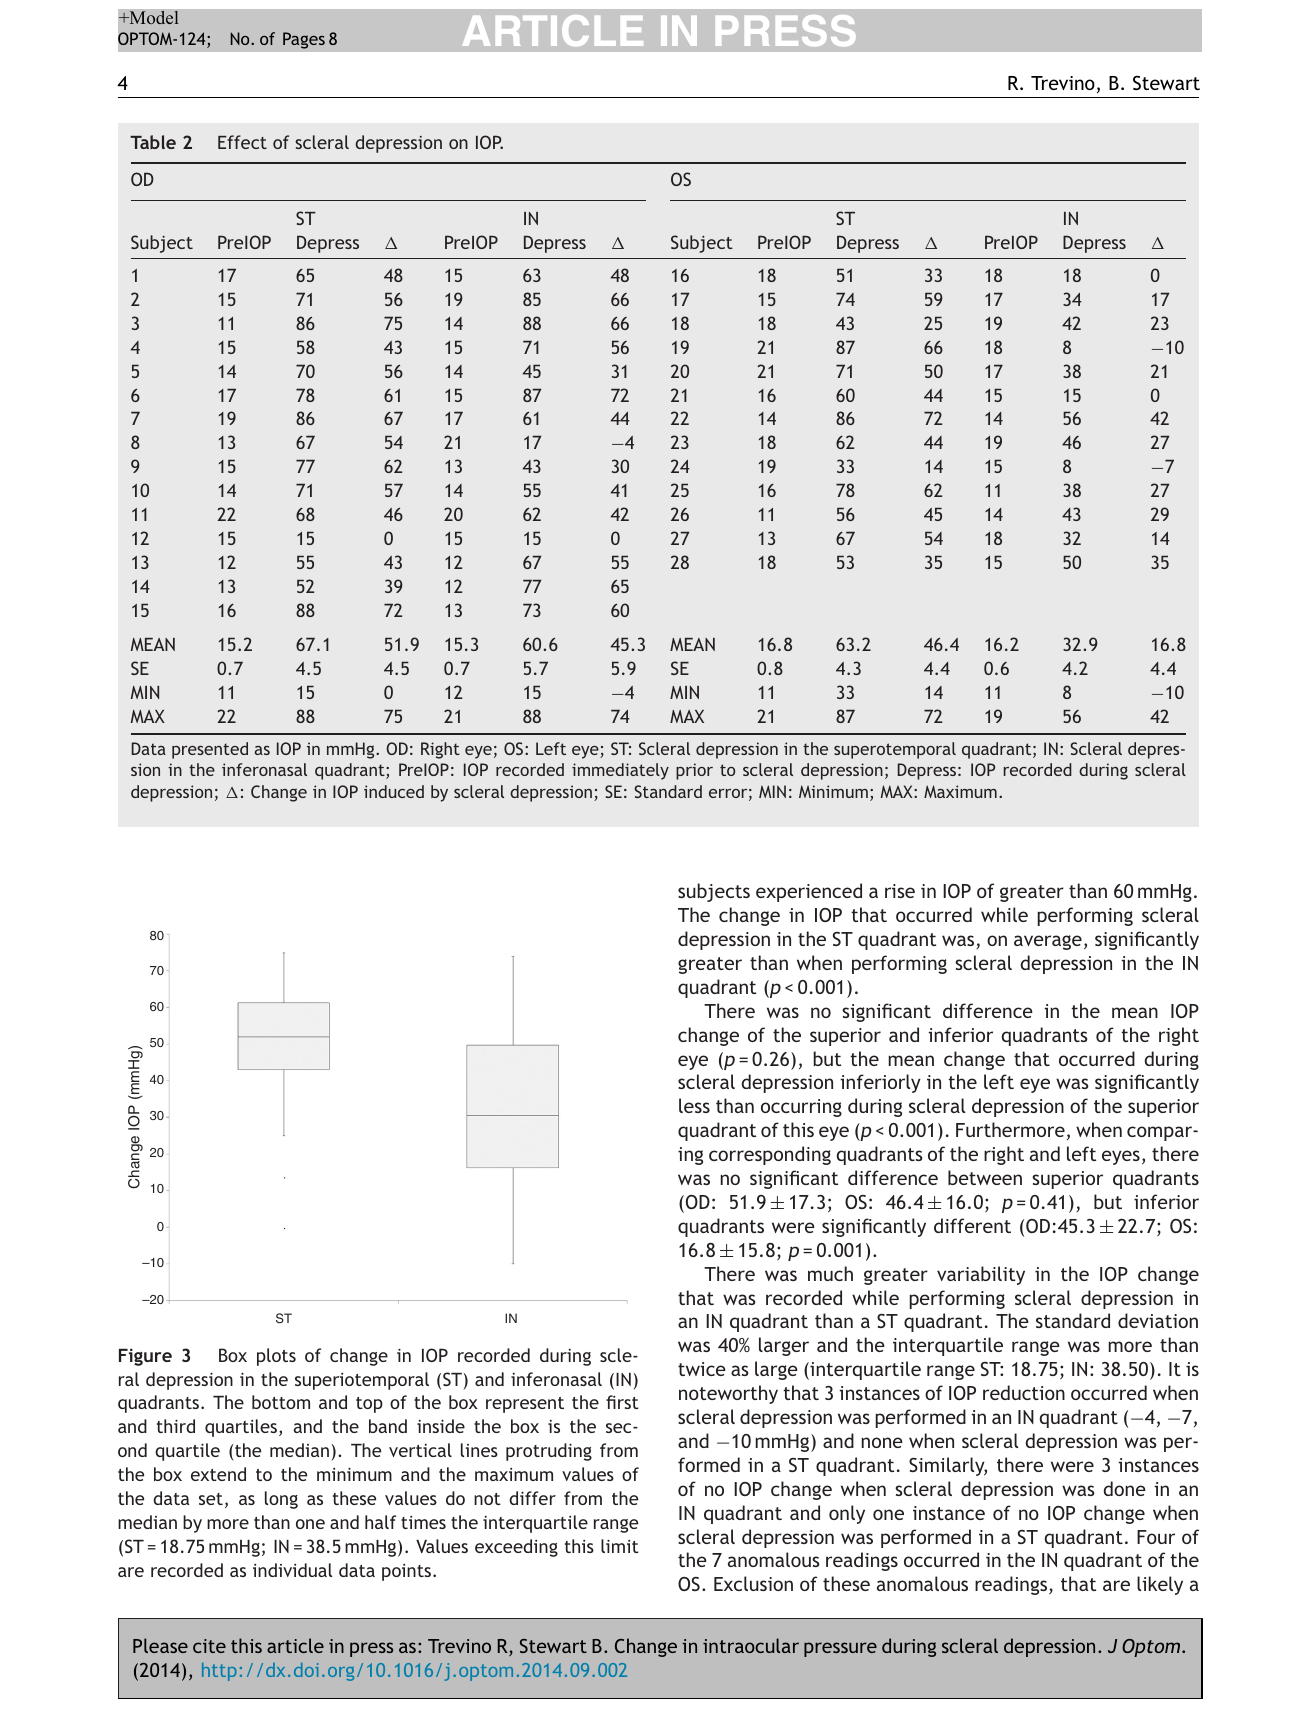  I want to click on Pages, so click(304, 40).
